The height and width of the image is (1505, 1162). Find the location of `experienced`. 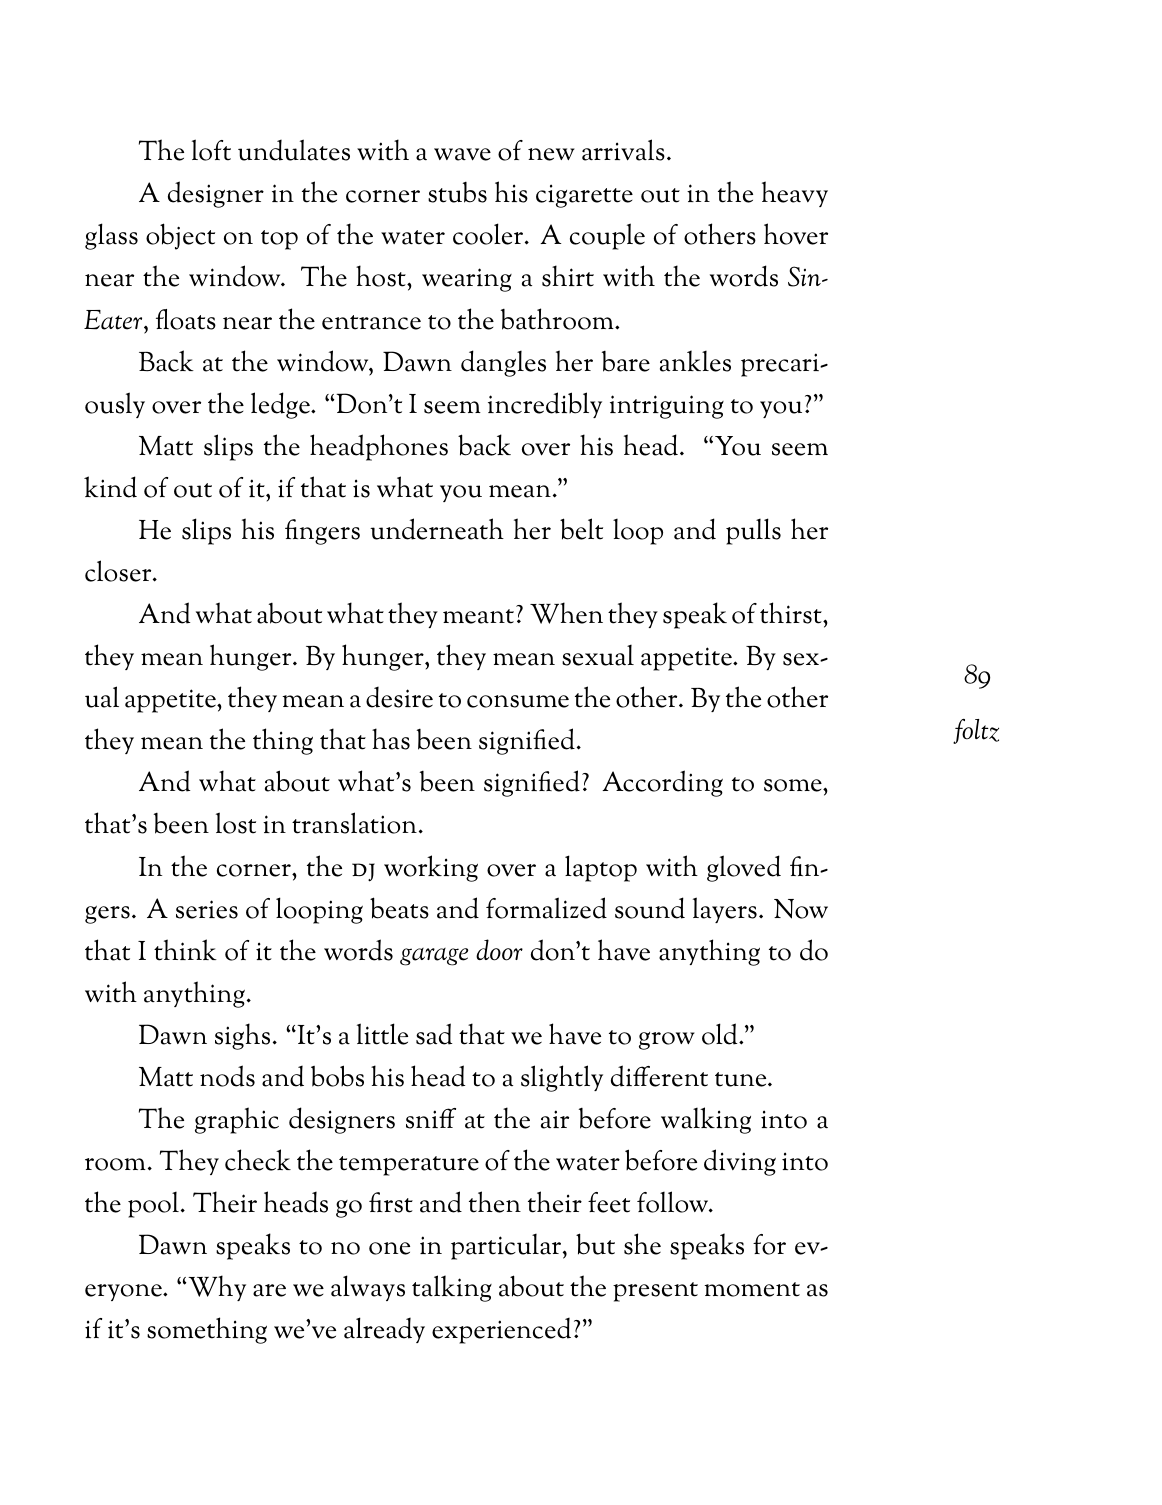

experienced is located at coordinates (501, 1331).
